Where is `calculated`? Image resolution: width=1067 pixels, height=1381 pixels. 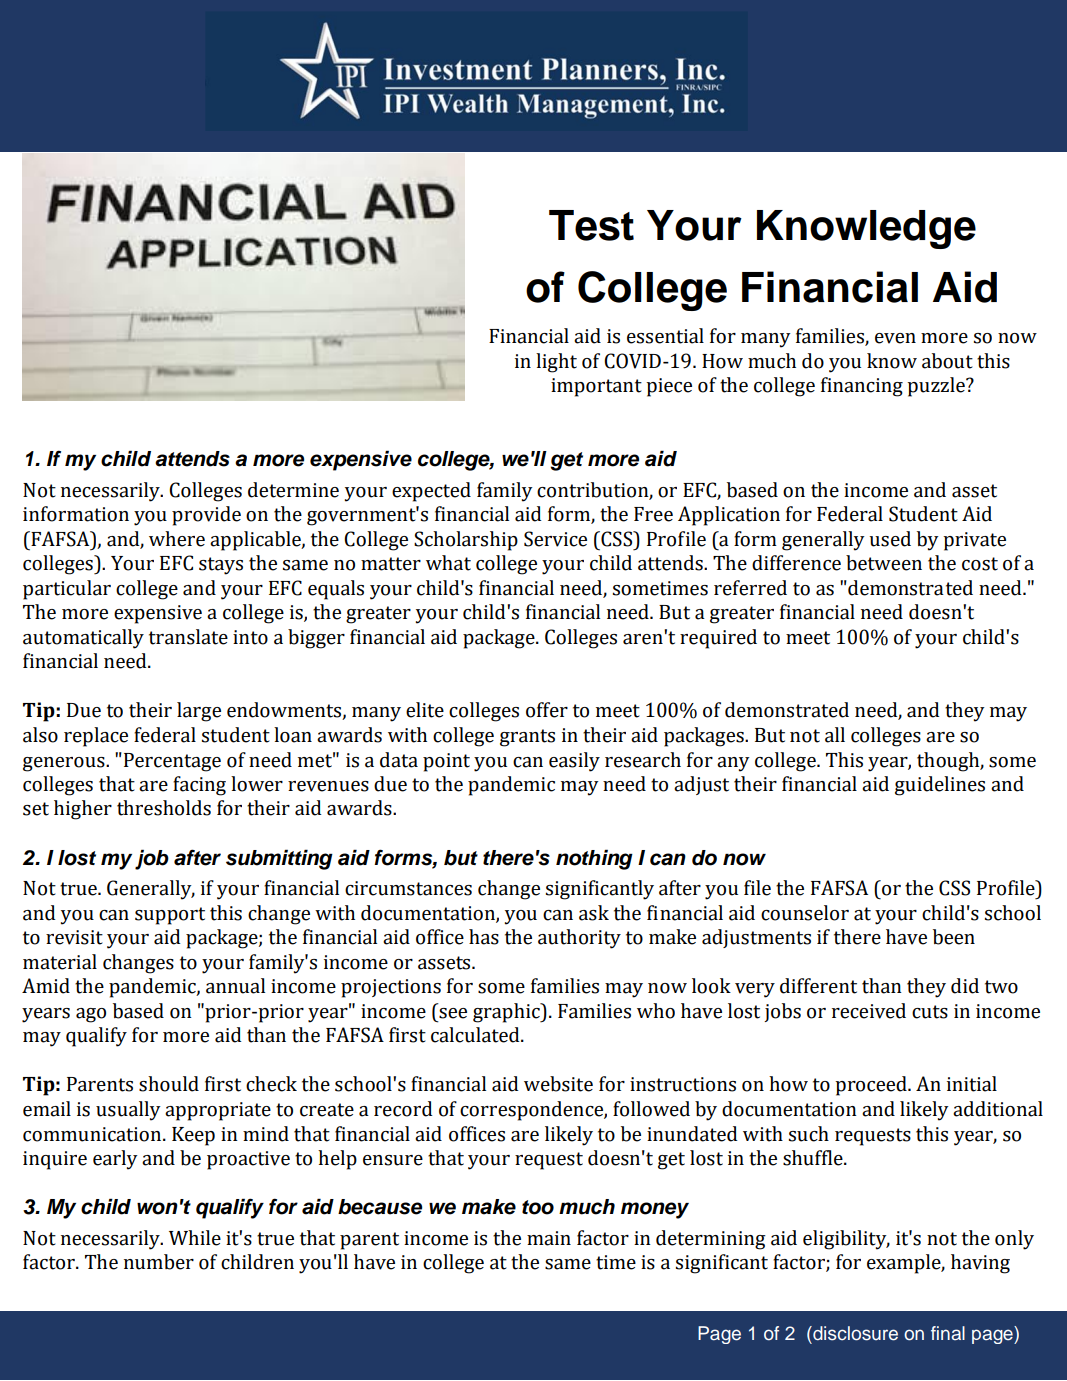 calculated is located at coordinates (476, 1035).
